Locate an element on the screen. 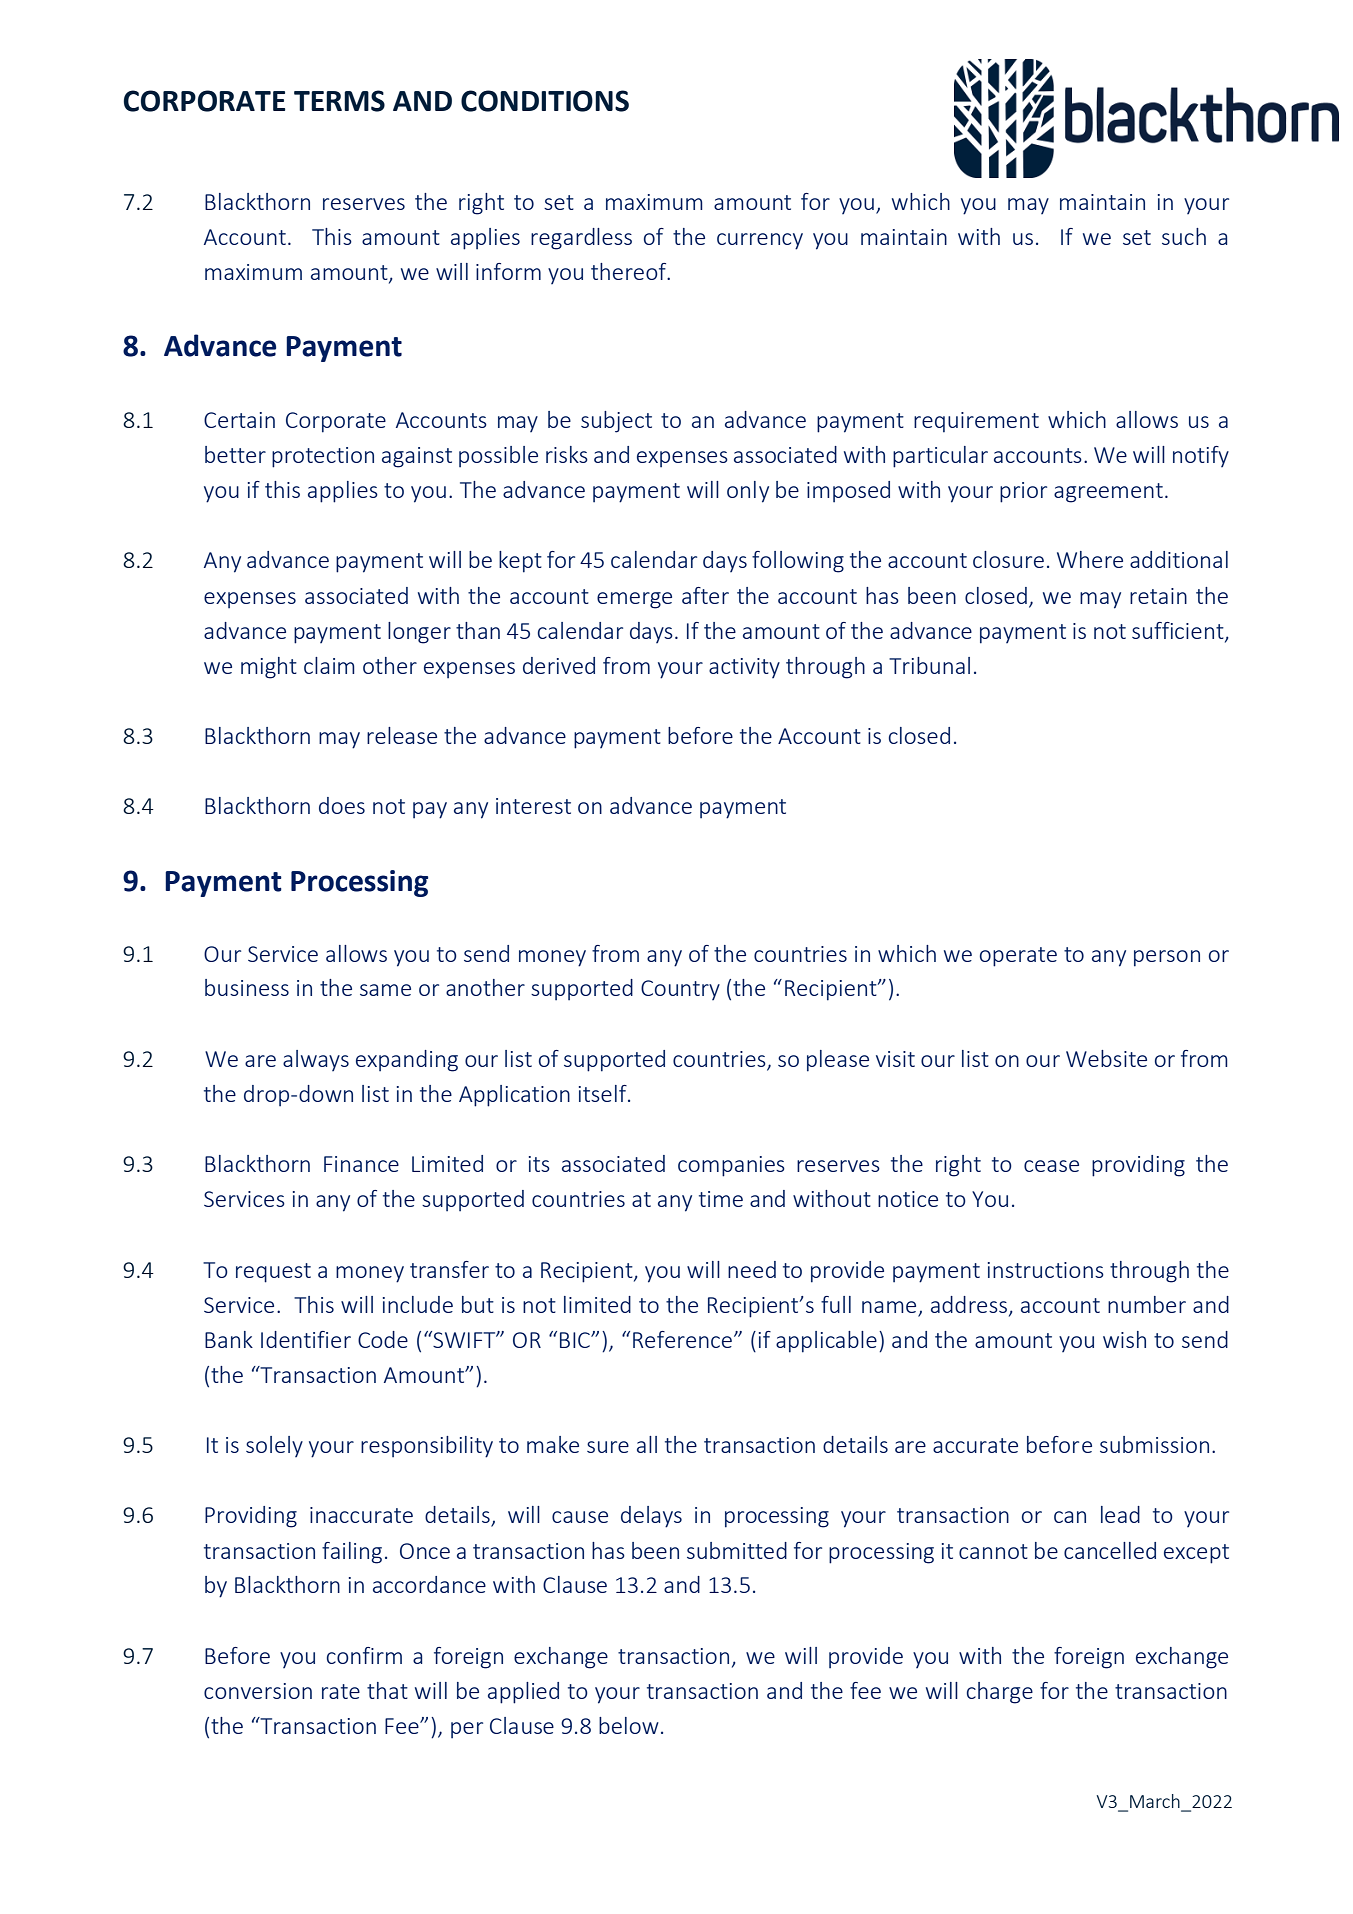  only is located at coordinates (748, 492).
